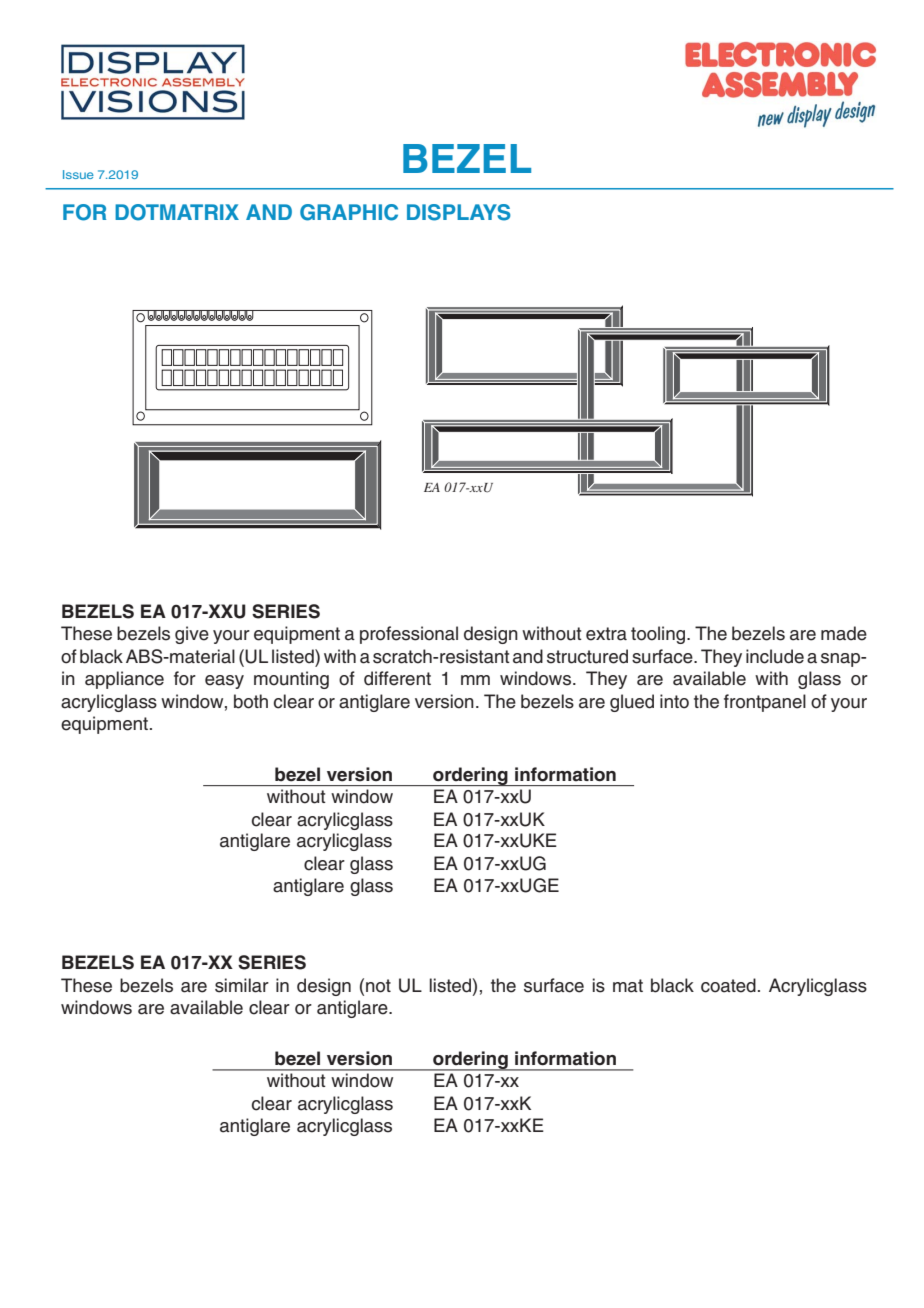 The width and height of the screenshot is (924, 1308). Describe the element at coordinates (728, 985) in the screenshot. I see `coated` at that location.
